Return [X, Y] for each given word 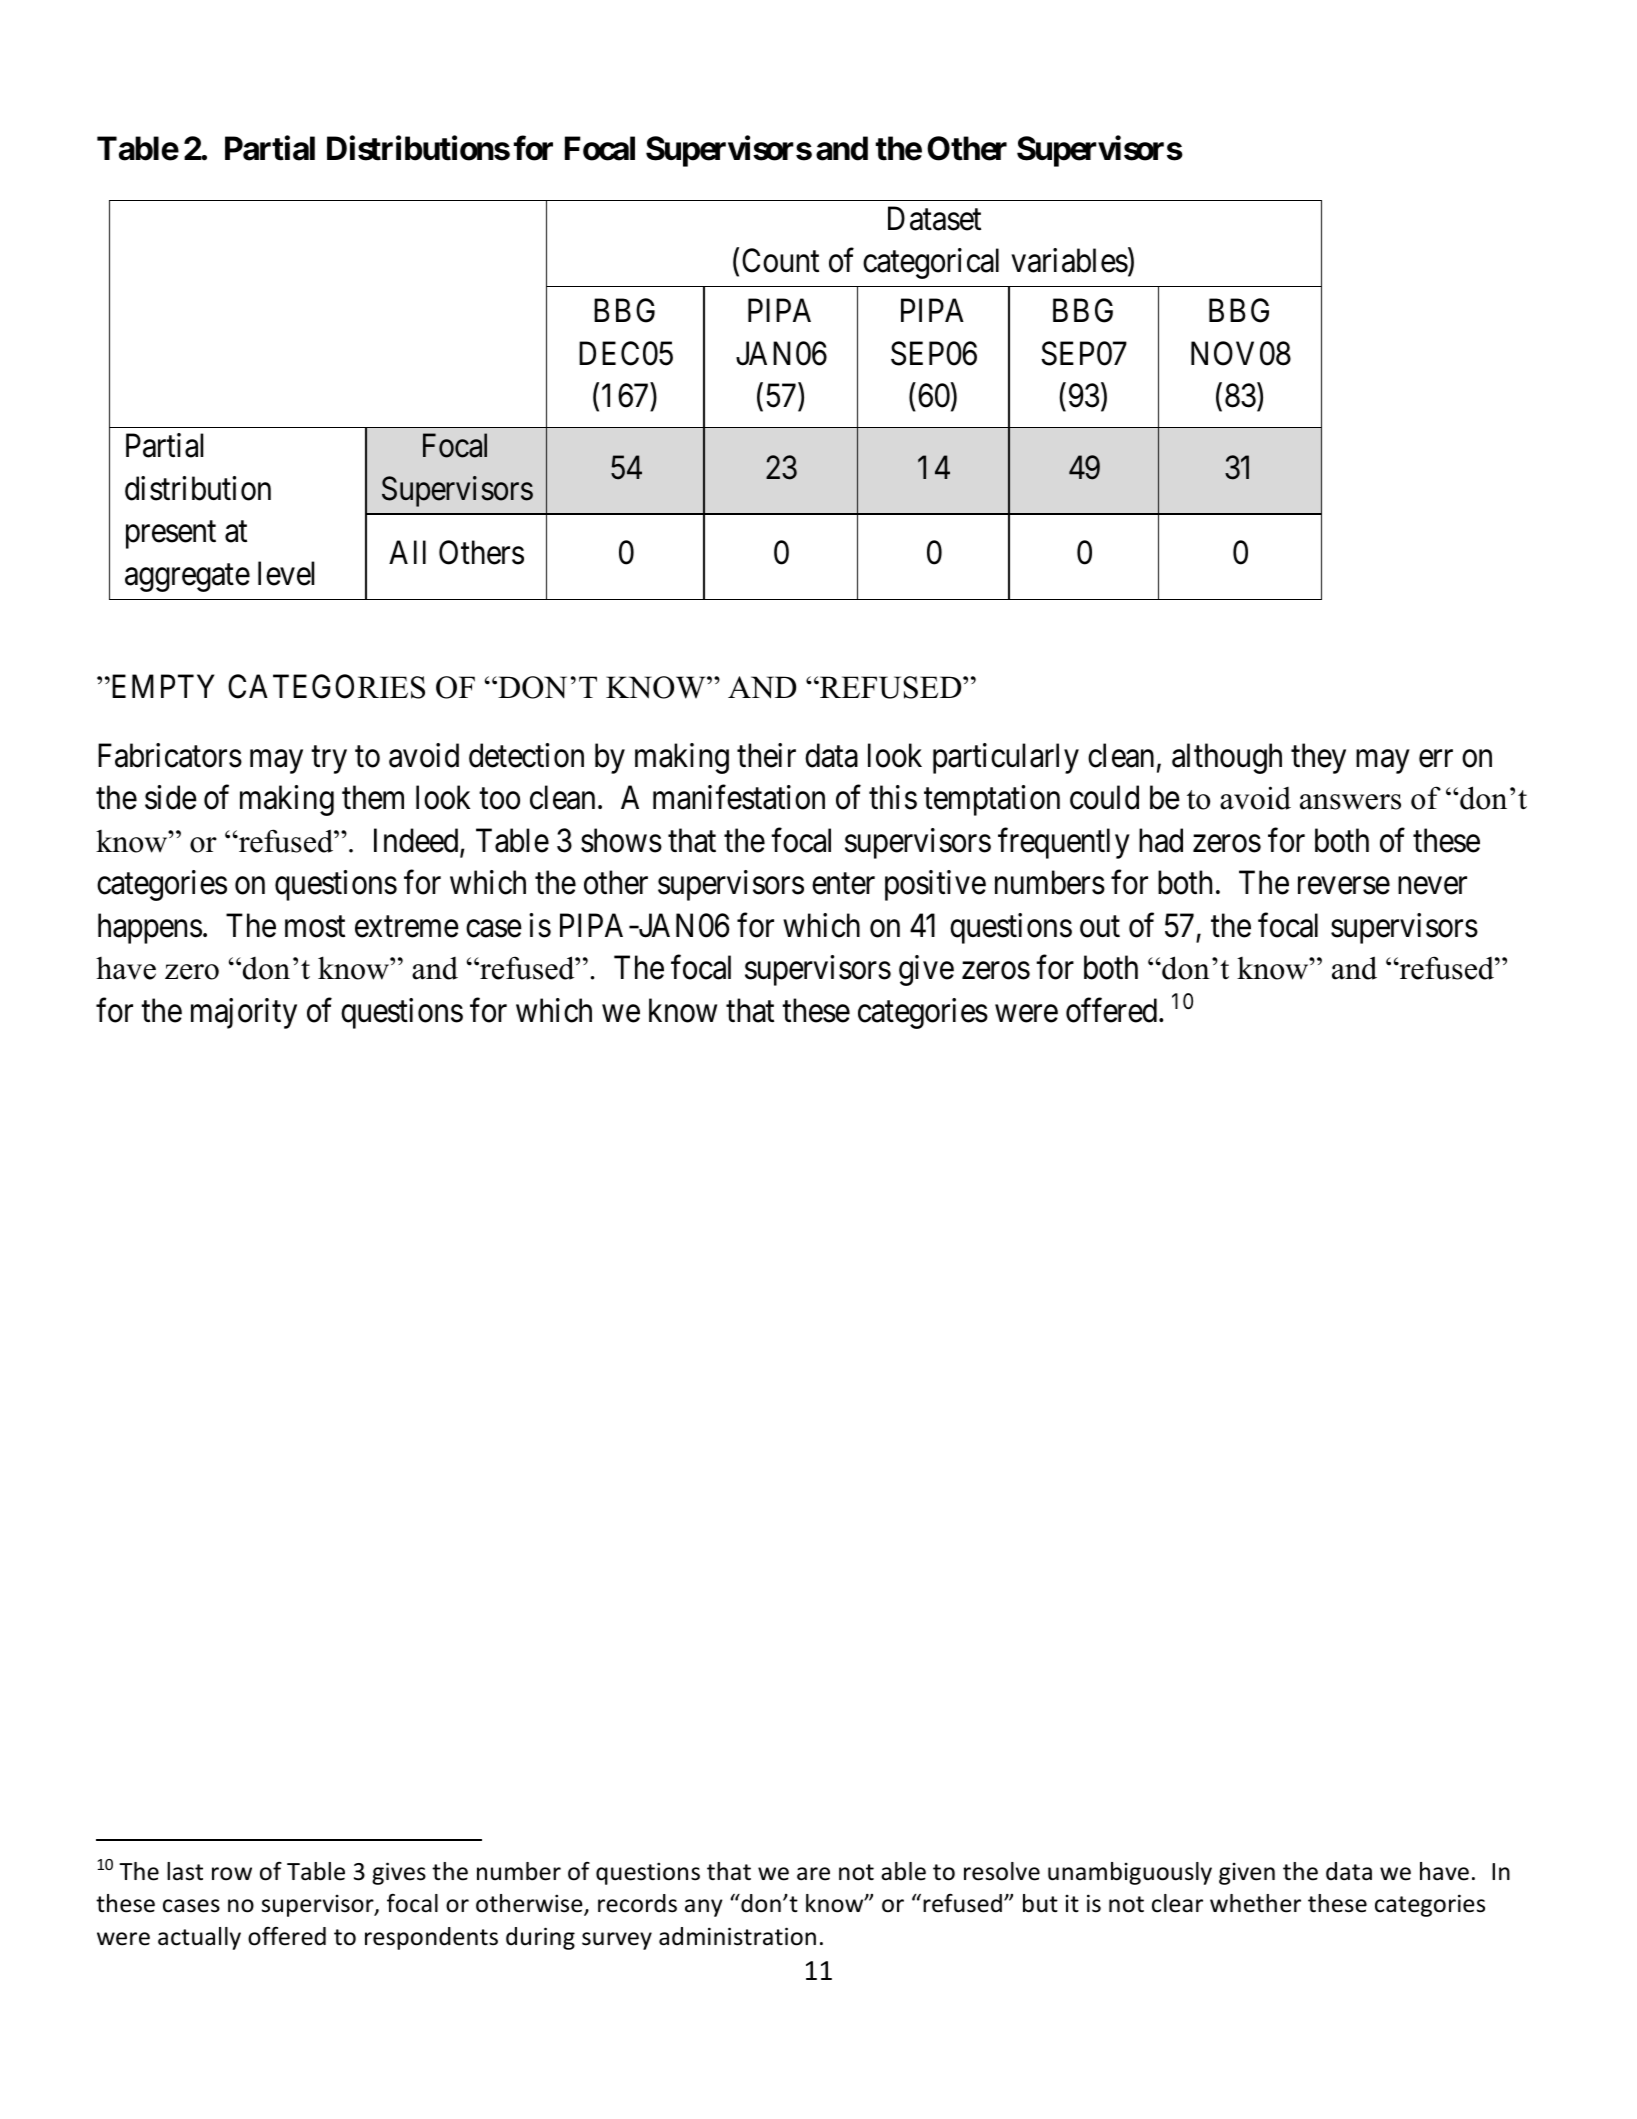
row [232, 1874]
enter [843, 884]
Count [780, 261]
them [373, 797]
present [171, 535]
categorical [931, 264]
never [1432, 886]
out [1100, 927]
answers [1350, 802]
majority [244, 1013]
